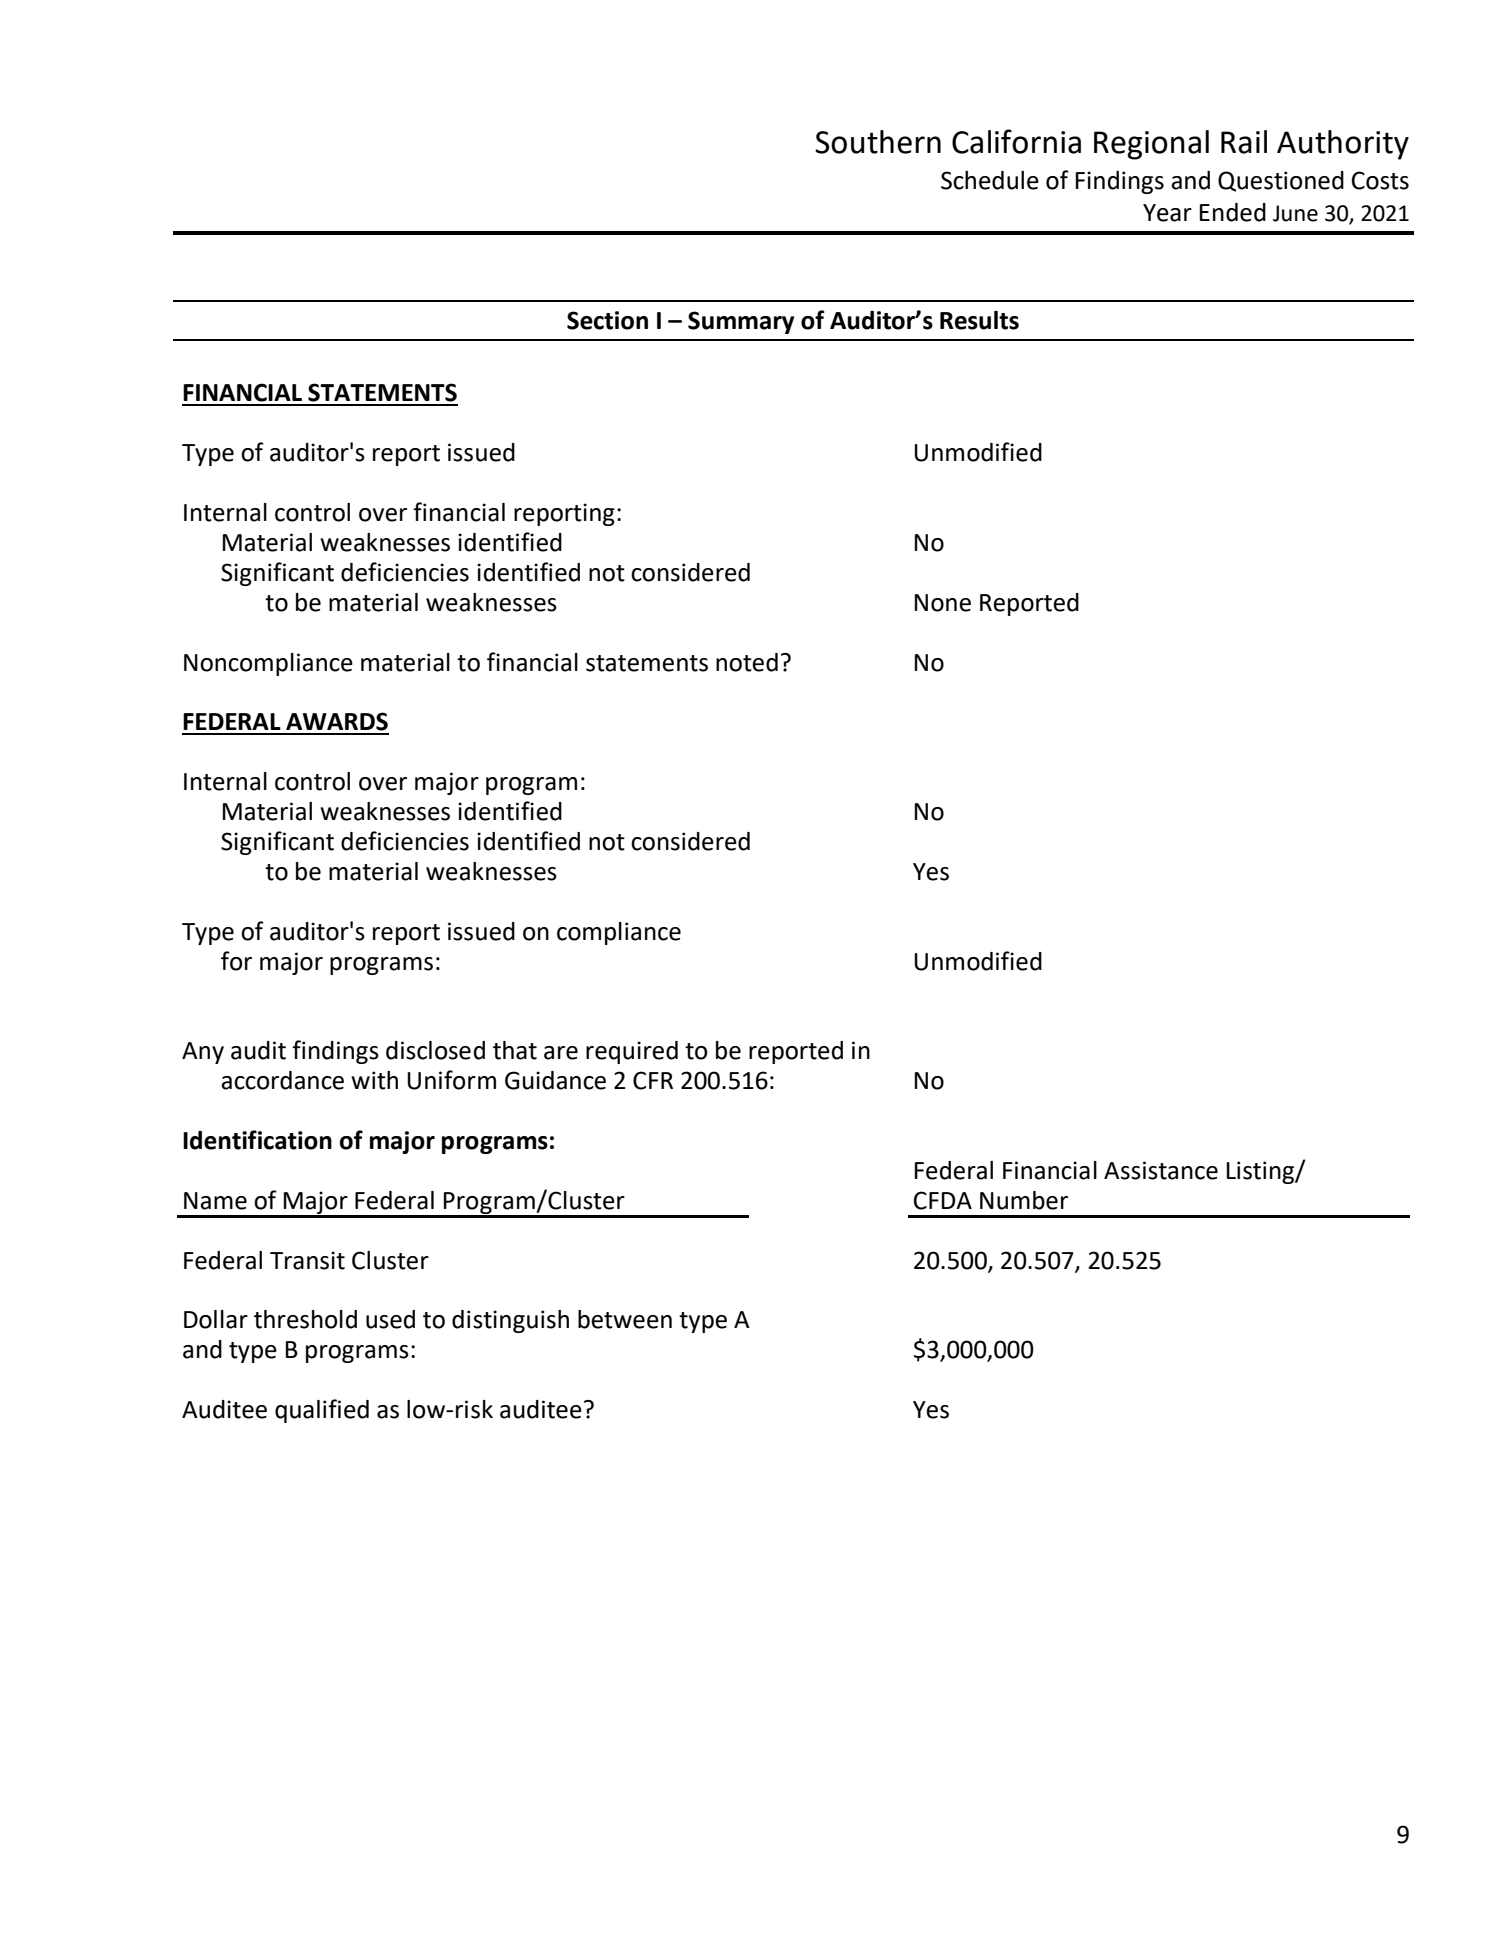  What do you see at coordinates (1161, 1170) in the page?
I see `Assistance` at bounding box center [1161, 1170].
